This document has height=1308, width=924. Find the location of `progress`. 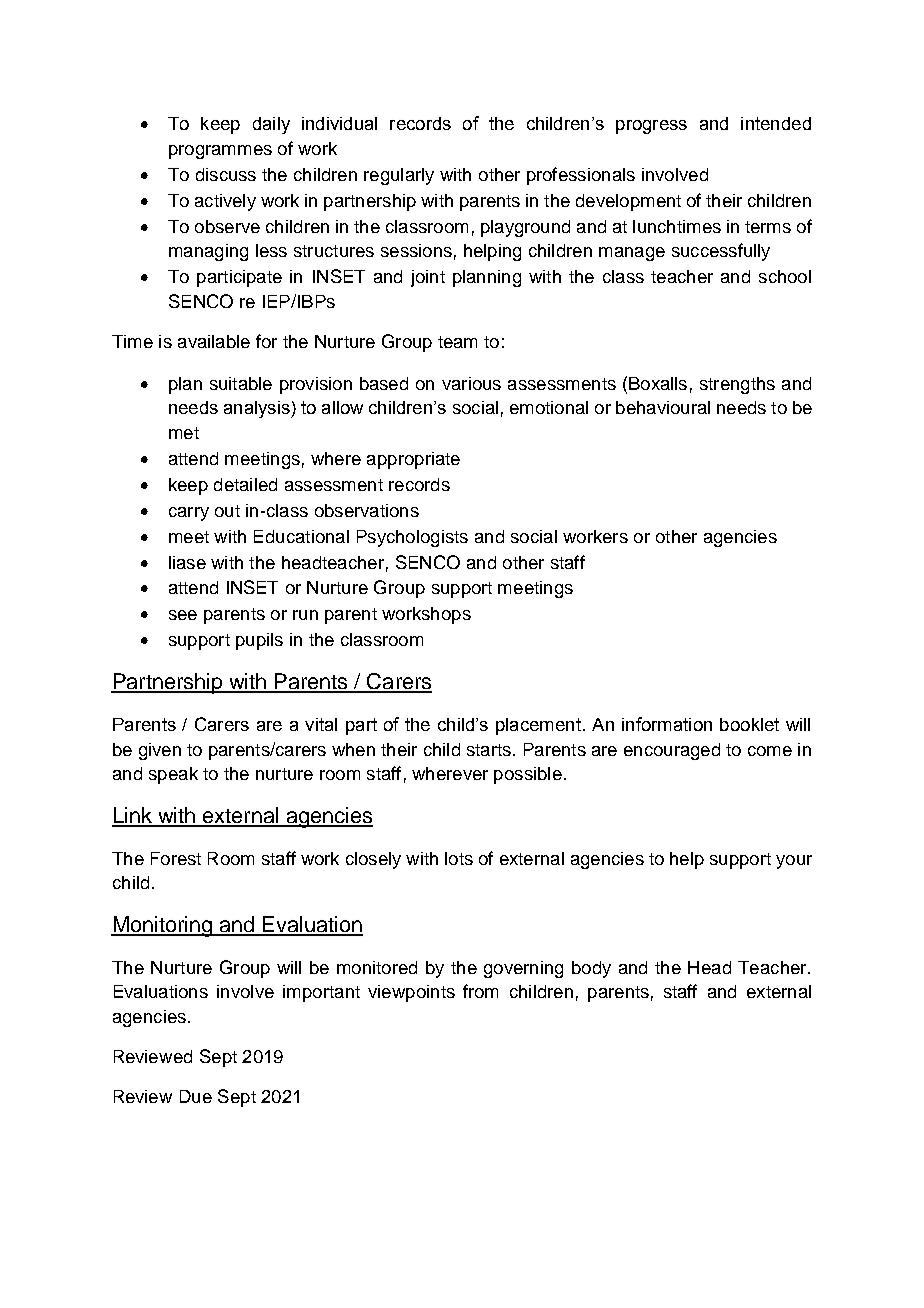

progress is located at coordinates (651, 127).
